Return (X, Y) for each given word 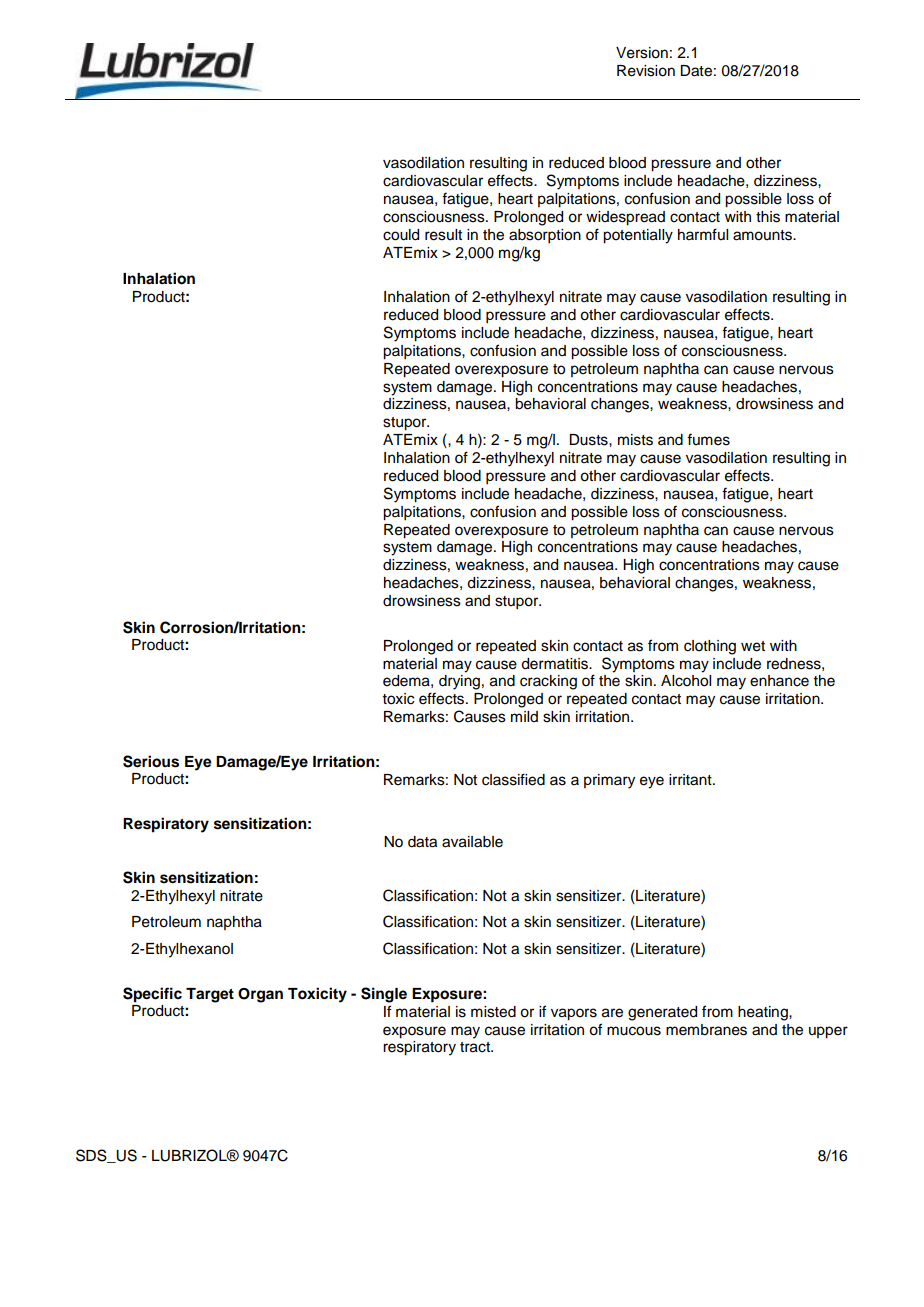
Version (642, 53)
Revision (646, 71)
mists (635, 440)
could (401, 235)
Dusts (589, 440)
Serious (151, 761)
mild (524, 716)
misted (493, 1012)
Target (210, 995)
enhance (779, 681)
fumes (708, 439)
